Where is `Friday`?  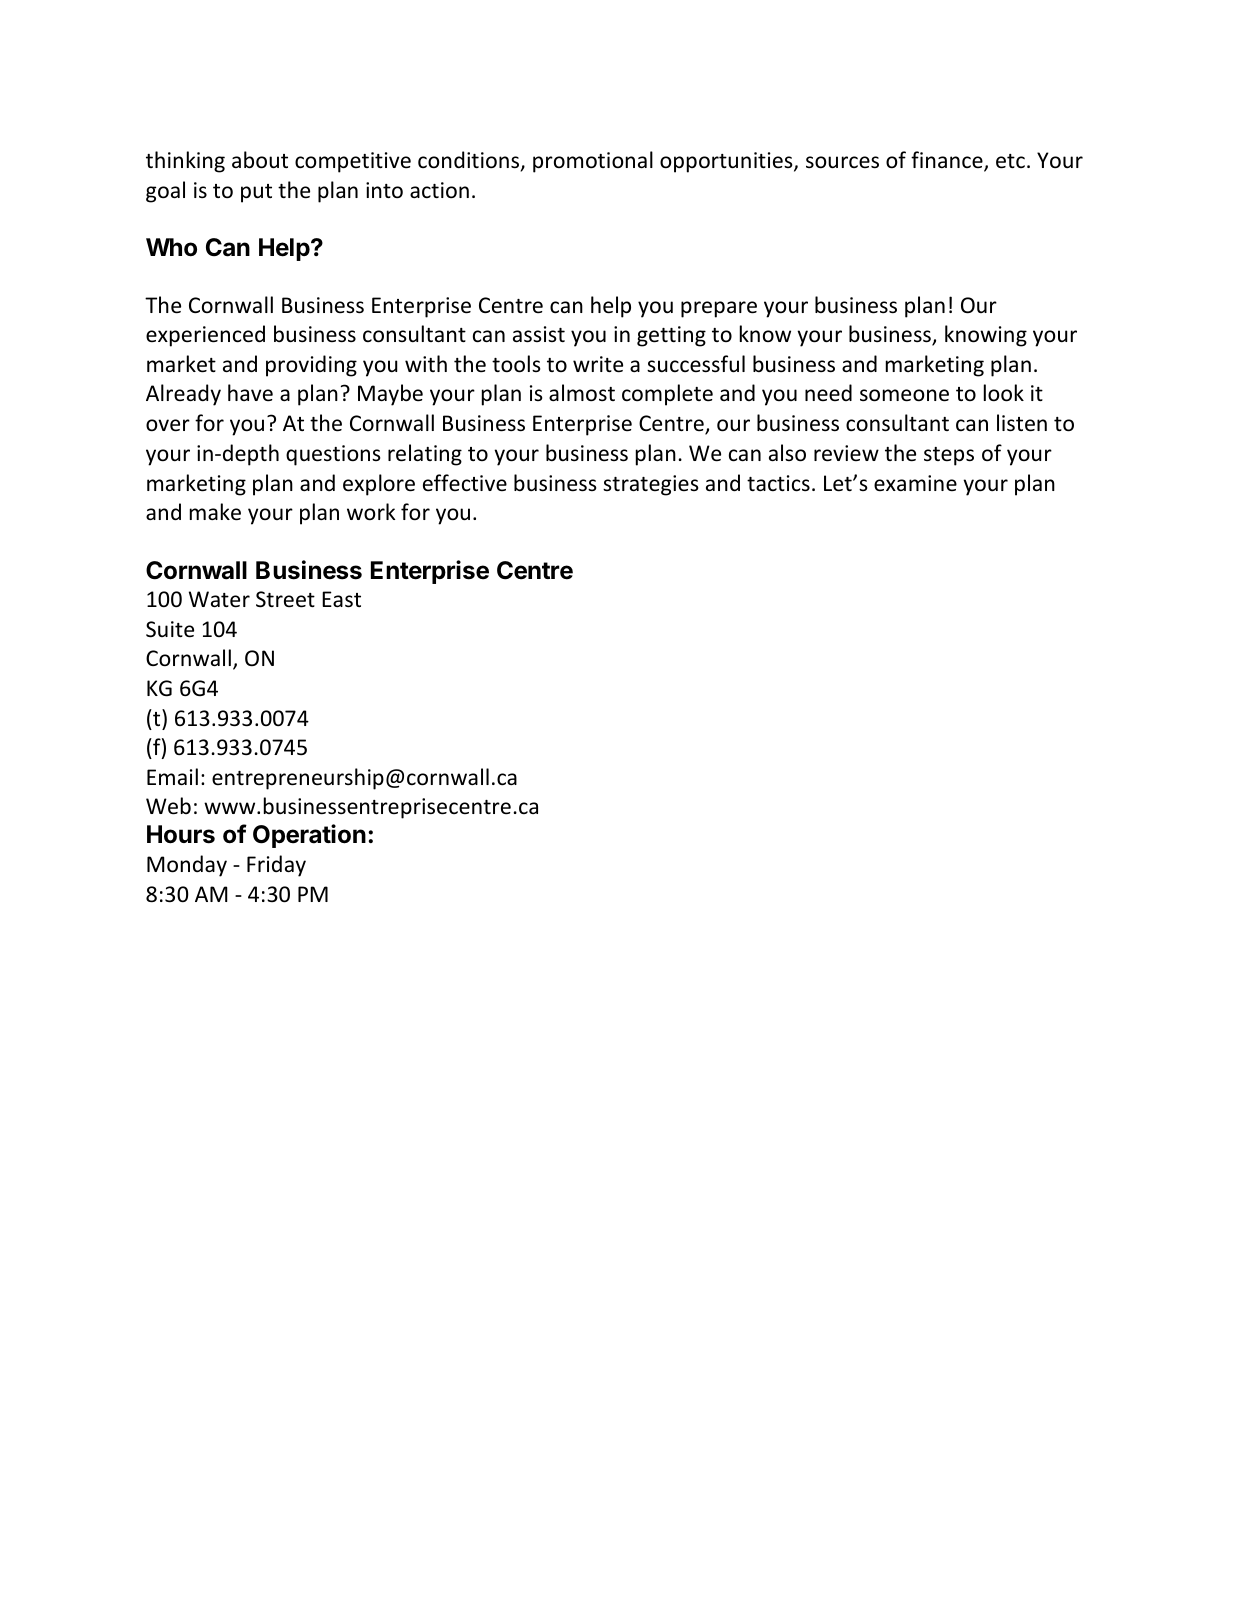 Friday is located at coordinates (276, 866).
